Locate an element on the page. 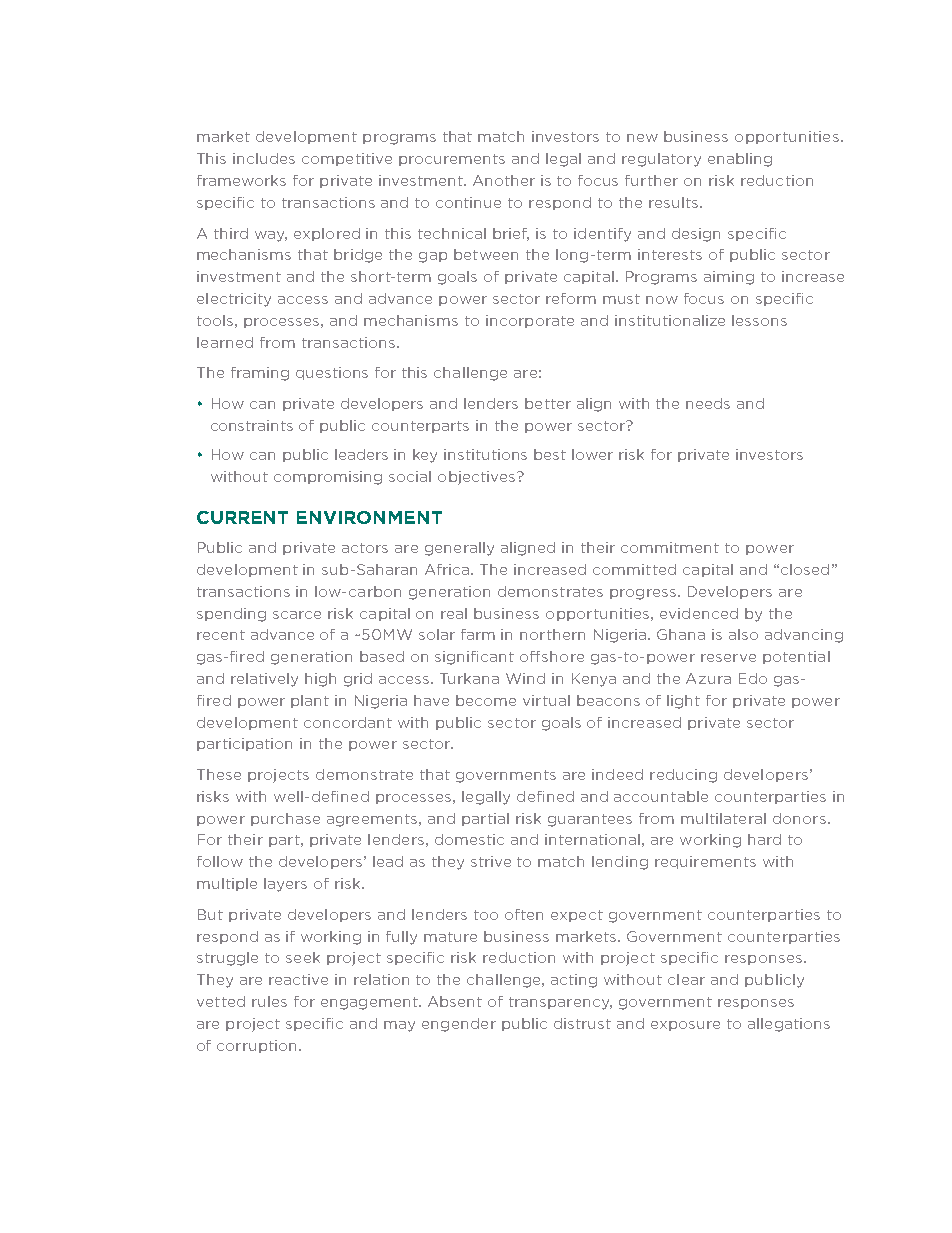  lessons is located at coordinates (759, 320).
